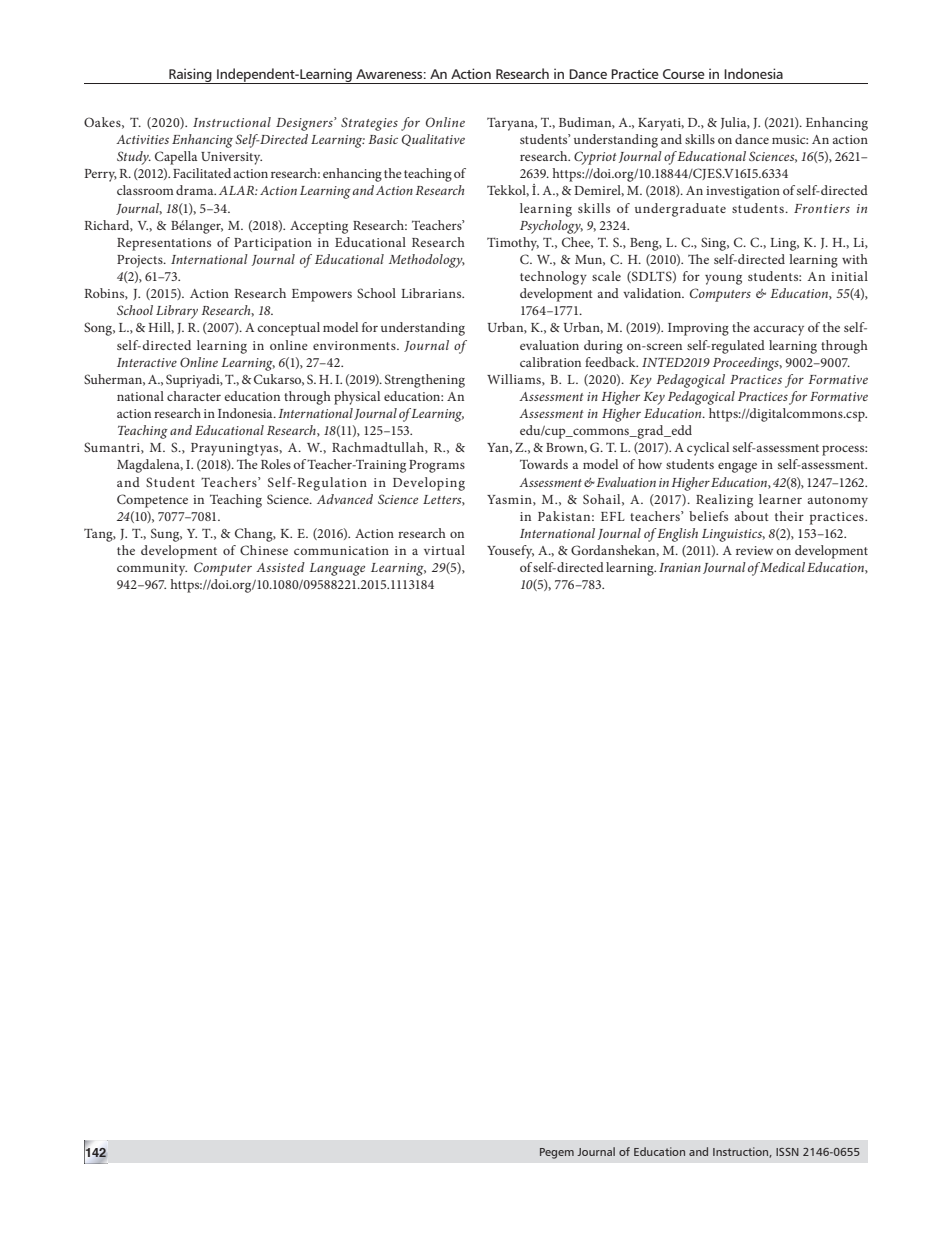 The height and width of the screenshot is (1233, 952). Describe the element at coordinates (782, 567) in the screenshot. I see `Medical` at that location.
